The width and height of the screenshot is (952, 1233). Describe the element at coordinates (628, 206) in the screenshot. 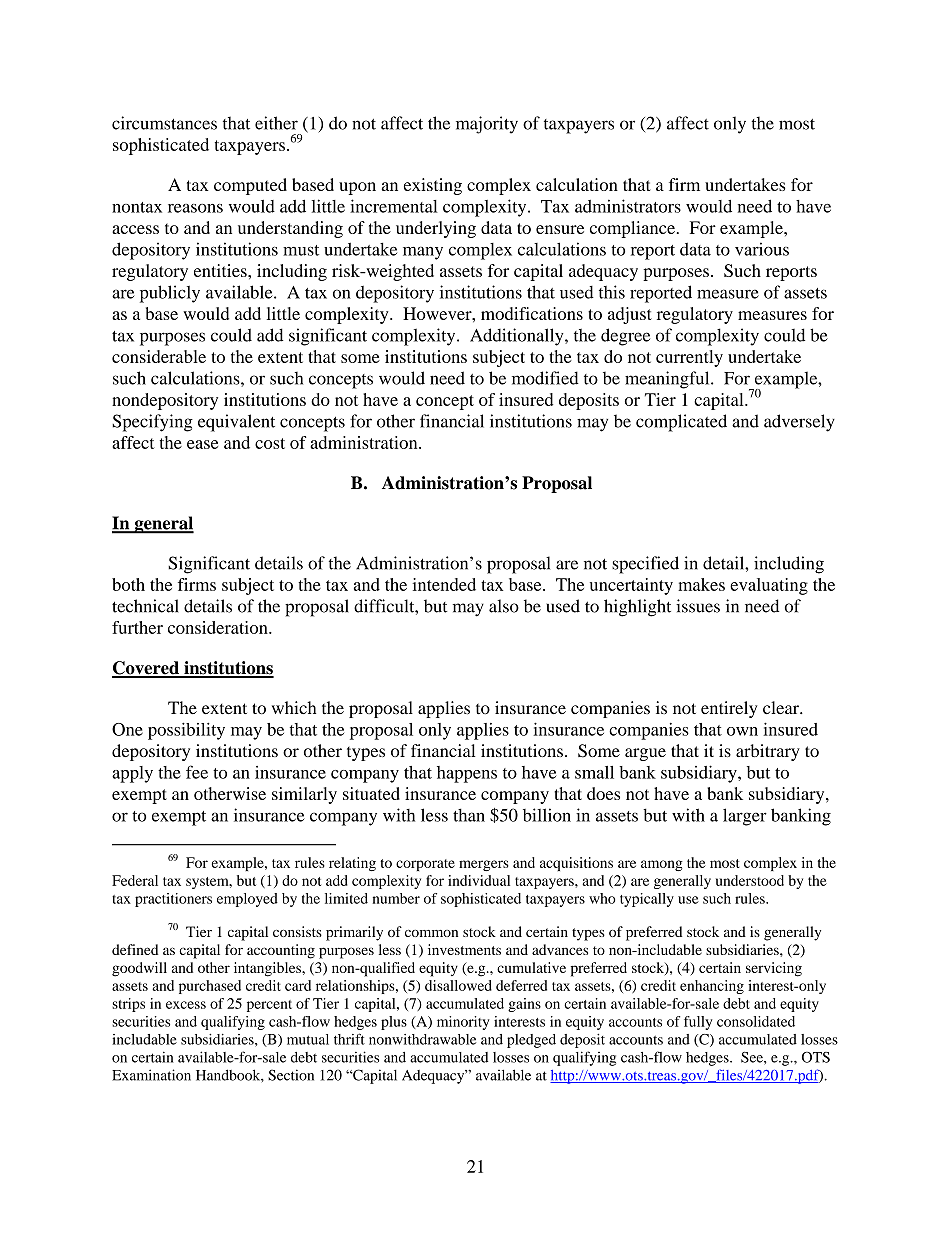

I see `administrators` at that location.
